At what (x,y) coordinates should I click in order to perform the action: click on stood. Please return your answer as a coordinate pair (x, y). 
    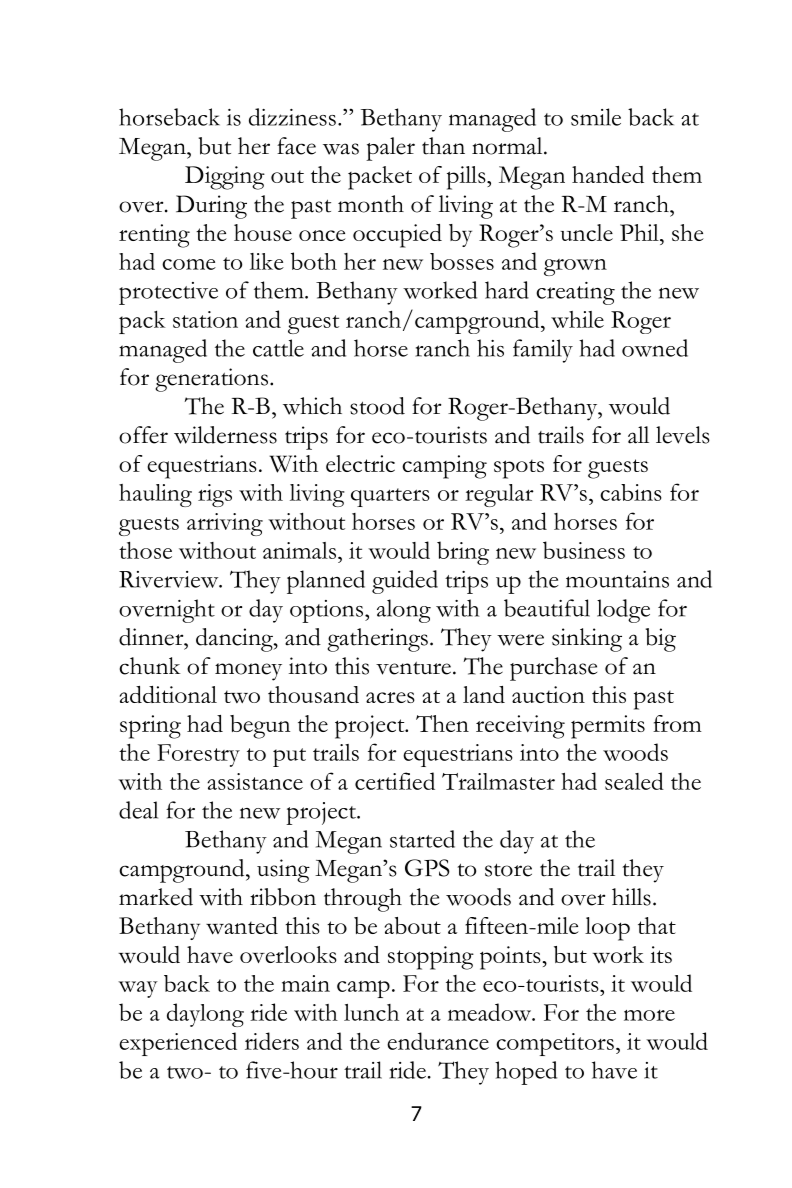
    Looking at the image, I should click on (377, 406).
